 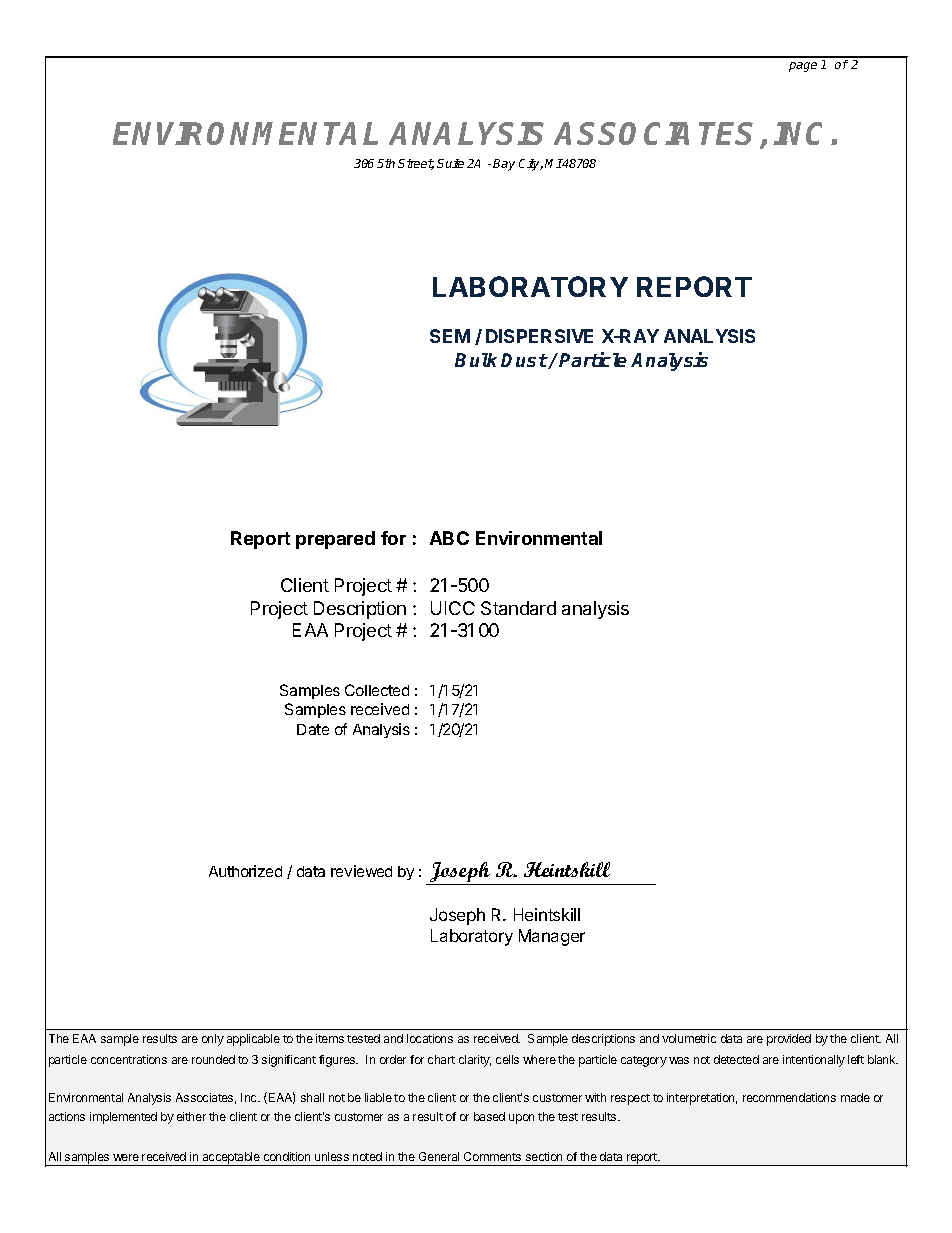 I want to click on based, so click(x=489, y=1116).
